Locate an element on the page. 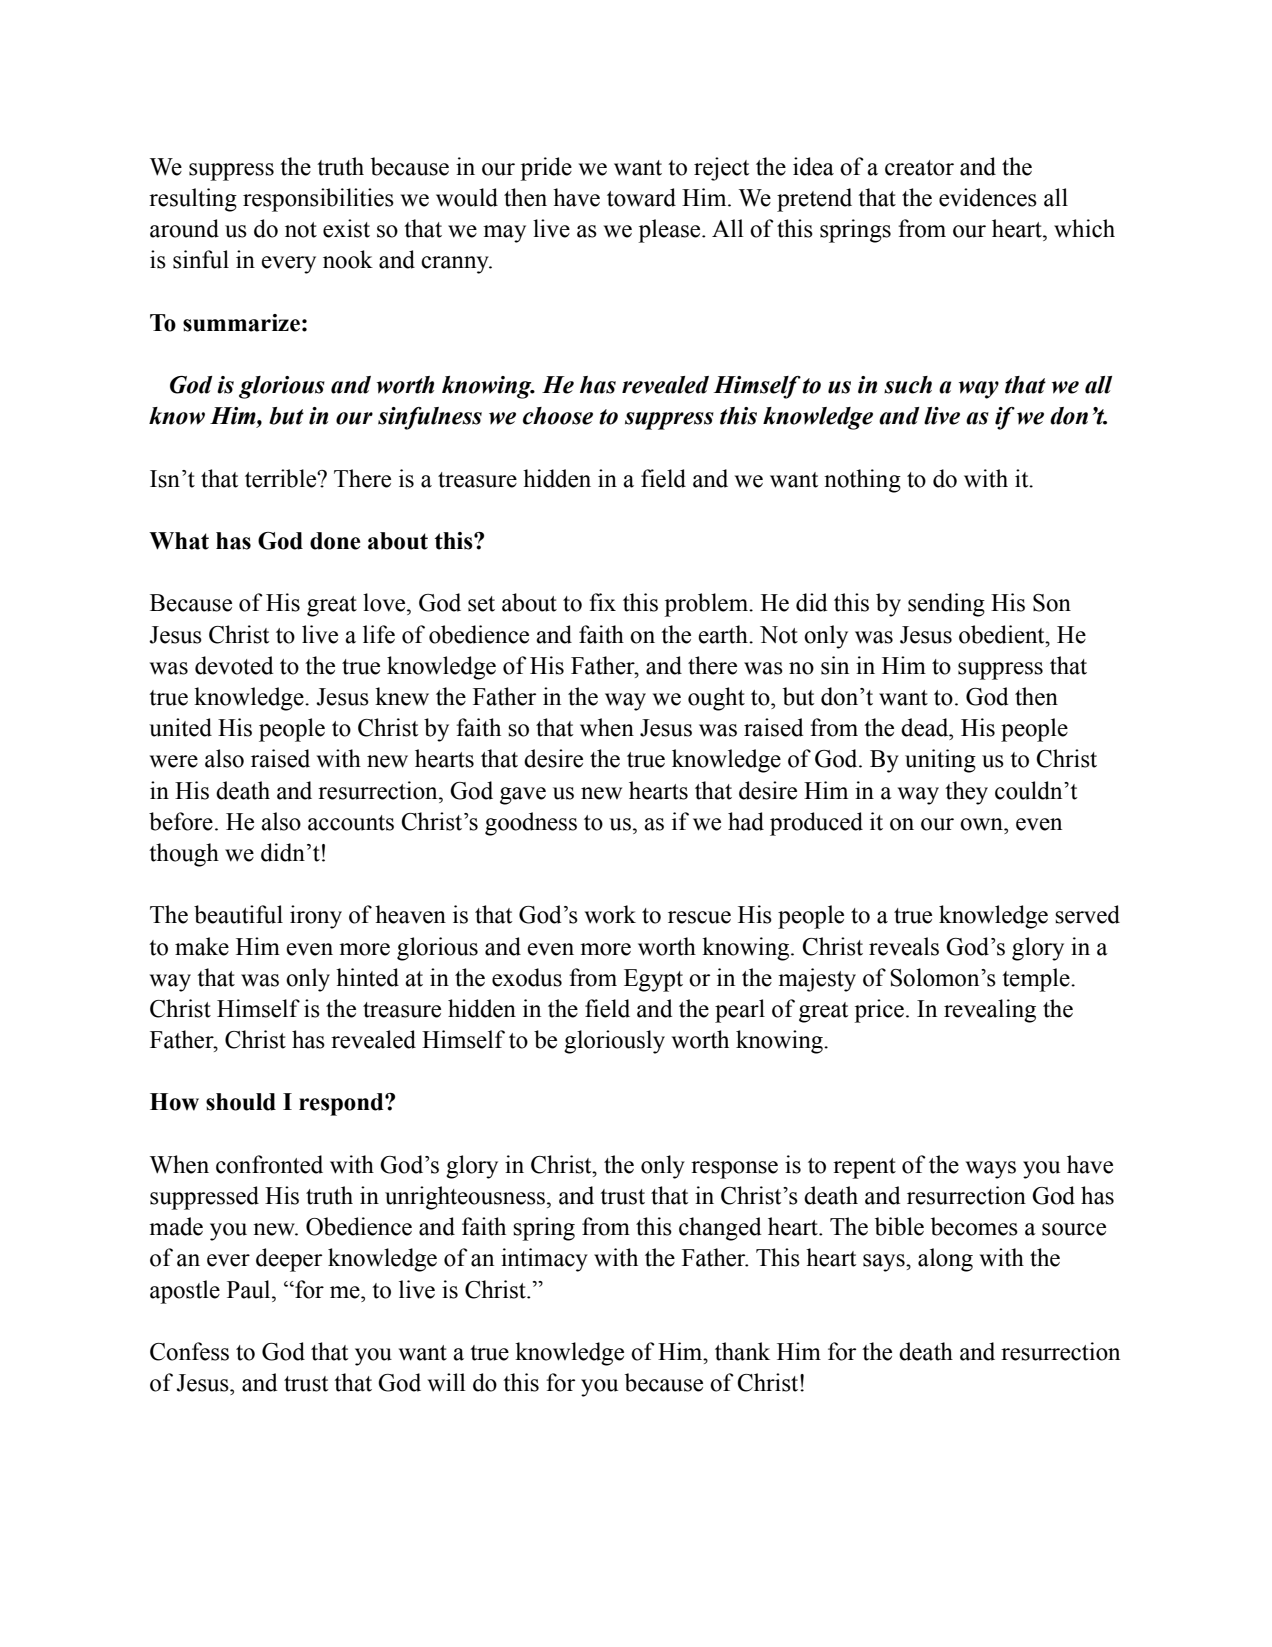  along is located at coordinates (945, 1260).
